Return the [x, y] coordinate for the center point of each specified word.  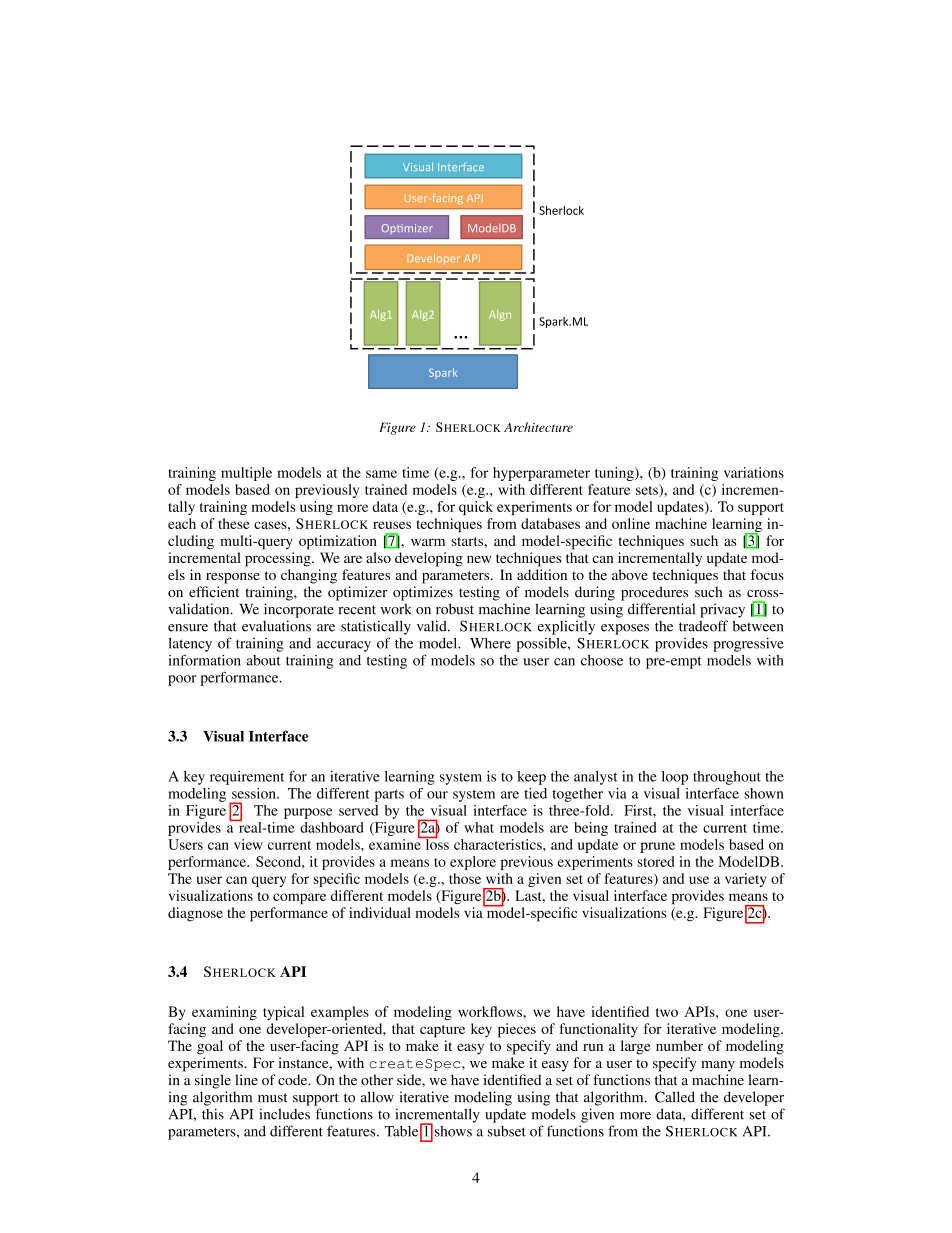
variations [754, 472]
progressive [748, 644]
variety [745, 880]
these [234, 523]
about [264, 660]
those [465, 878]
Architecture [538, 427]
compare [299, 898]
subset [507, 1131]
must [273, 1098]
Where [490, 643]
